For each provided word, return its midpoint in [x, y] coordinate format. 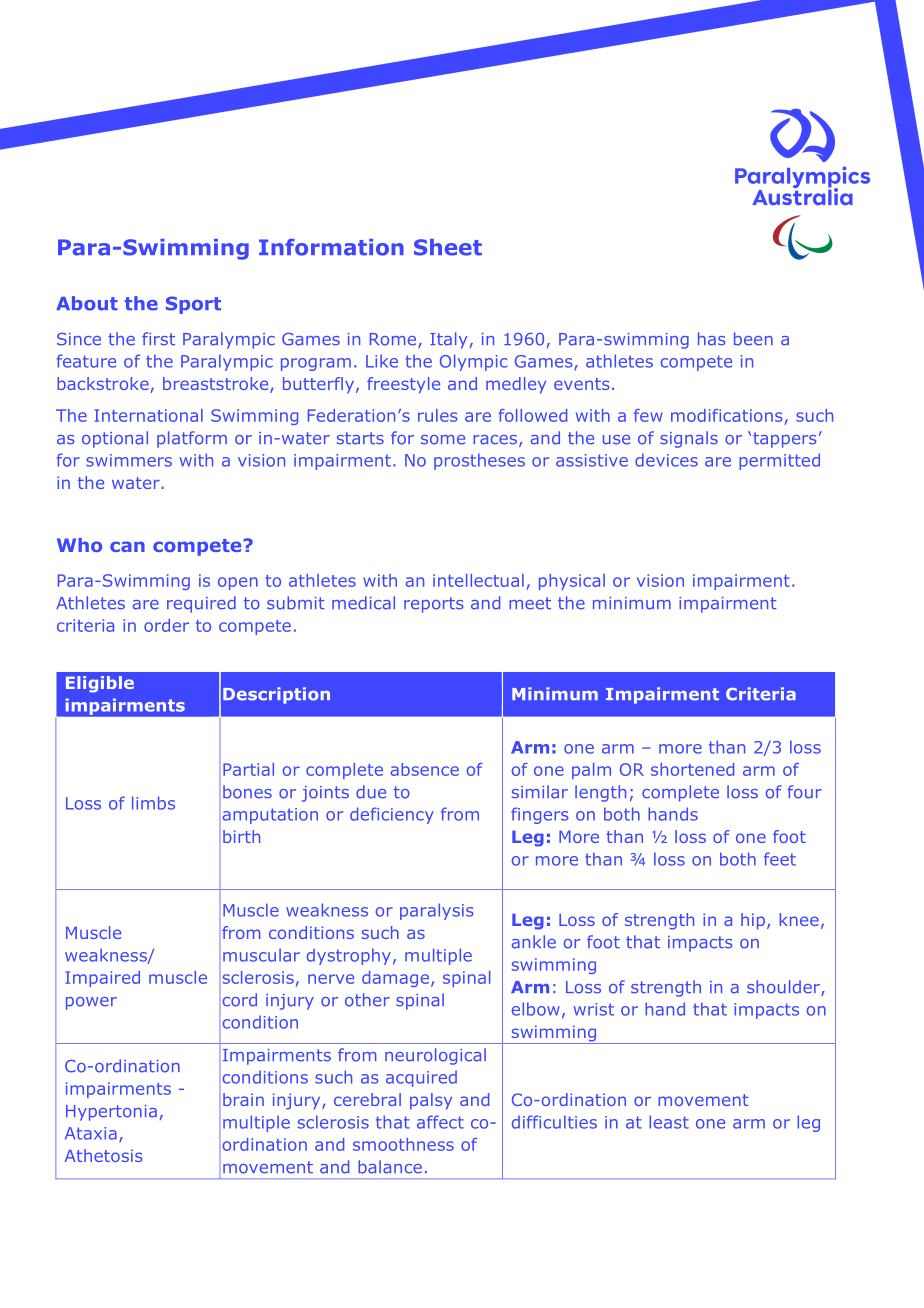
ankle [534, 942]
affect [440, 1122]
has [712, 339]
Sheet [448, 247]
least [669, 1122]
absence [425, 769]
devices [666, 460]
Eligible [100, 684]
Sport [193, 305]
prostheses [479, 461]
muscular [261, 955]
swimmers [129, 460]
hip [753, 921]
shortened [692, 769]
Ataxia [91, 1133]
